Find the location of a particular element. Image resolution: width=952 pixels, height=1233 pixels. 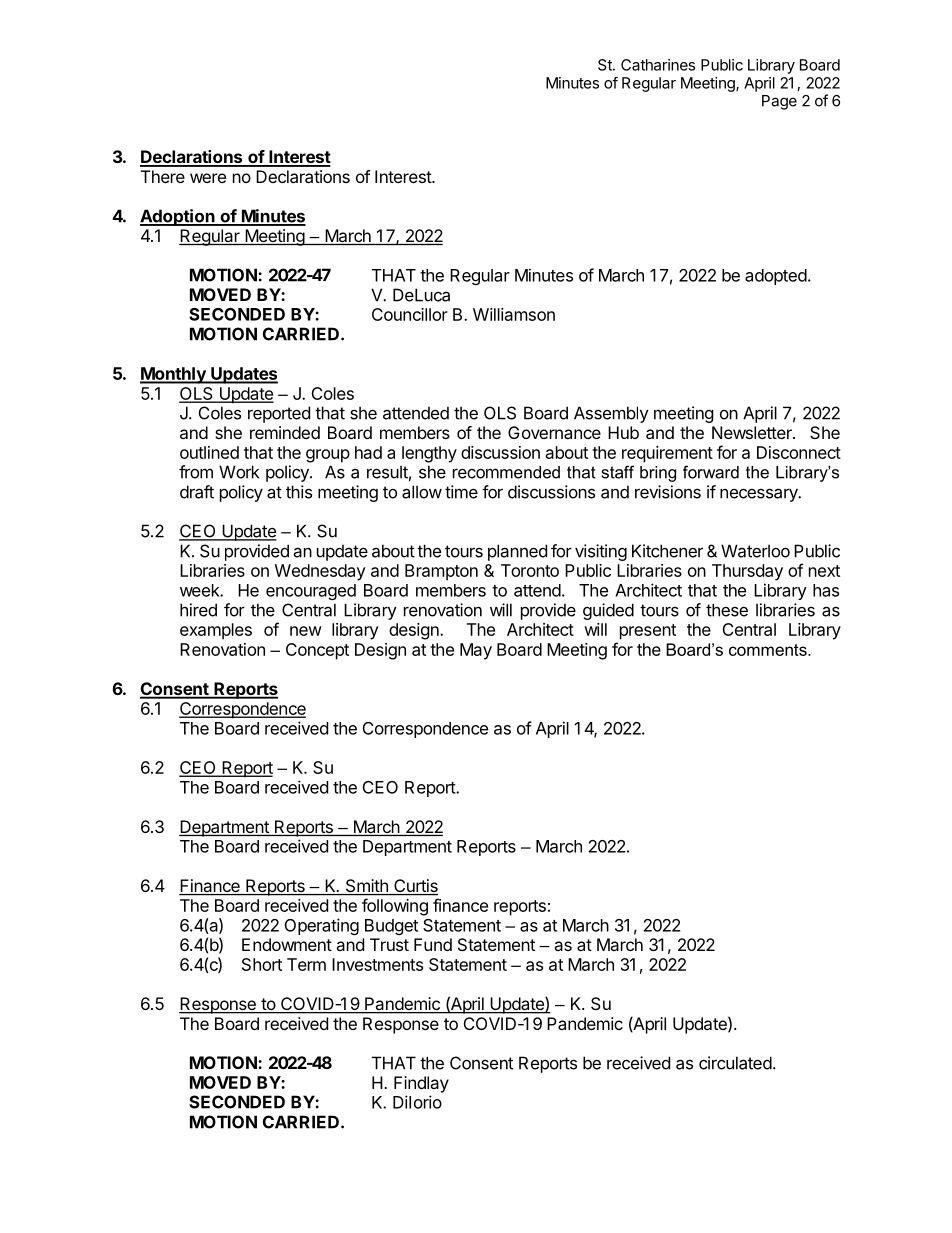

Thursday is located at coordinates (747, 572).
